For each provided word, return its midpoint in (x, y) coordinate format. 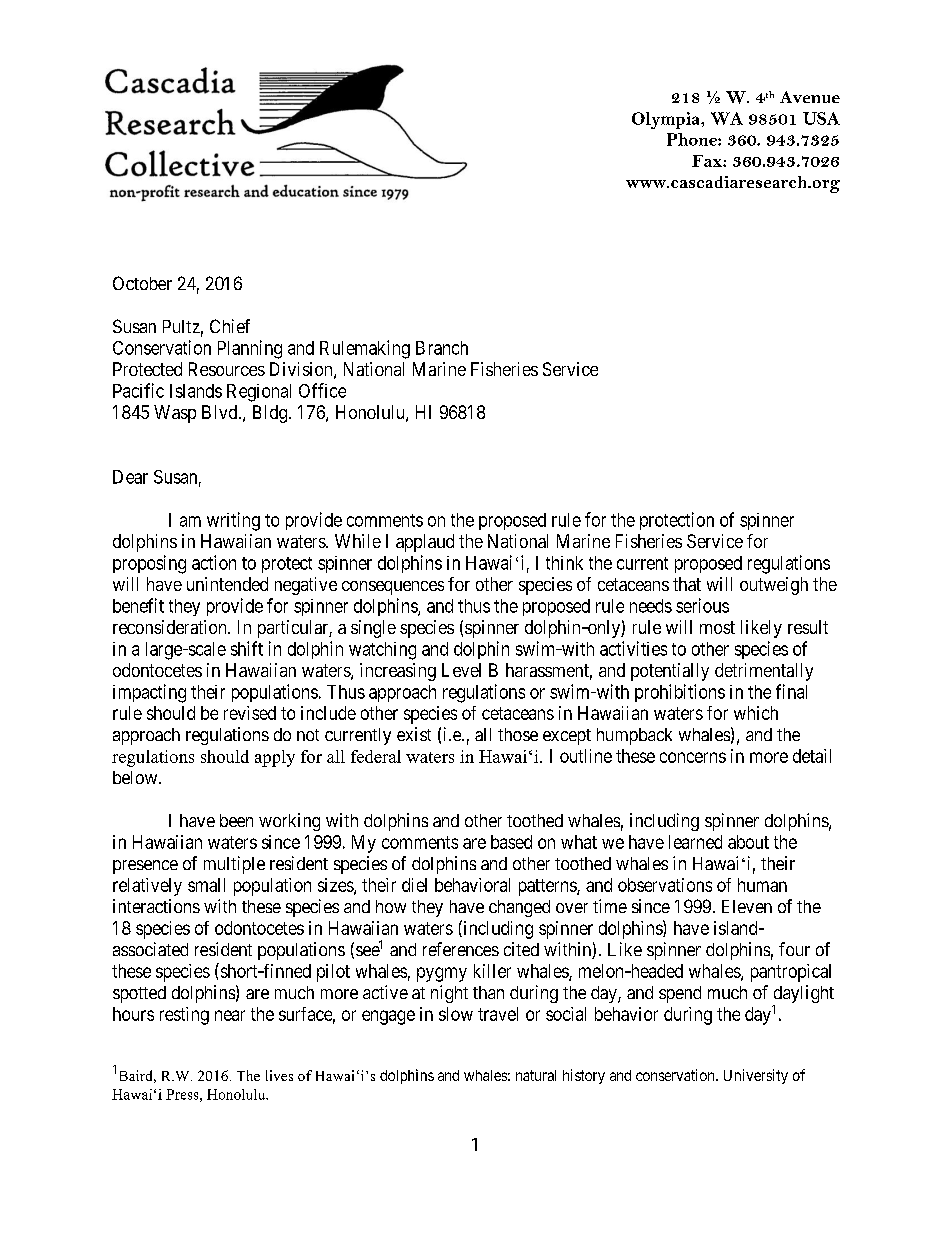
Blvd (221, 412)
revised (250, 713)
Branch (442, 348)
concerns (693, 757)
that (687, 584)
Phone (693, 139)
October (142, 283)
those (518, 734)
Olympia (667, 120)
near (230, 1015)
